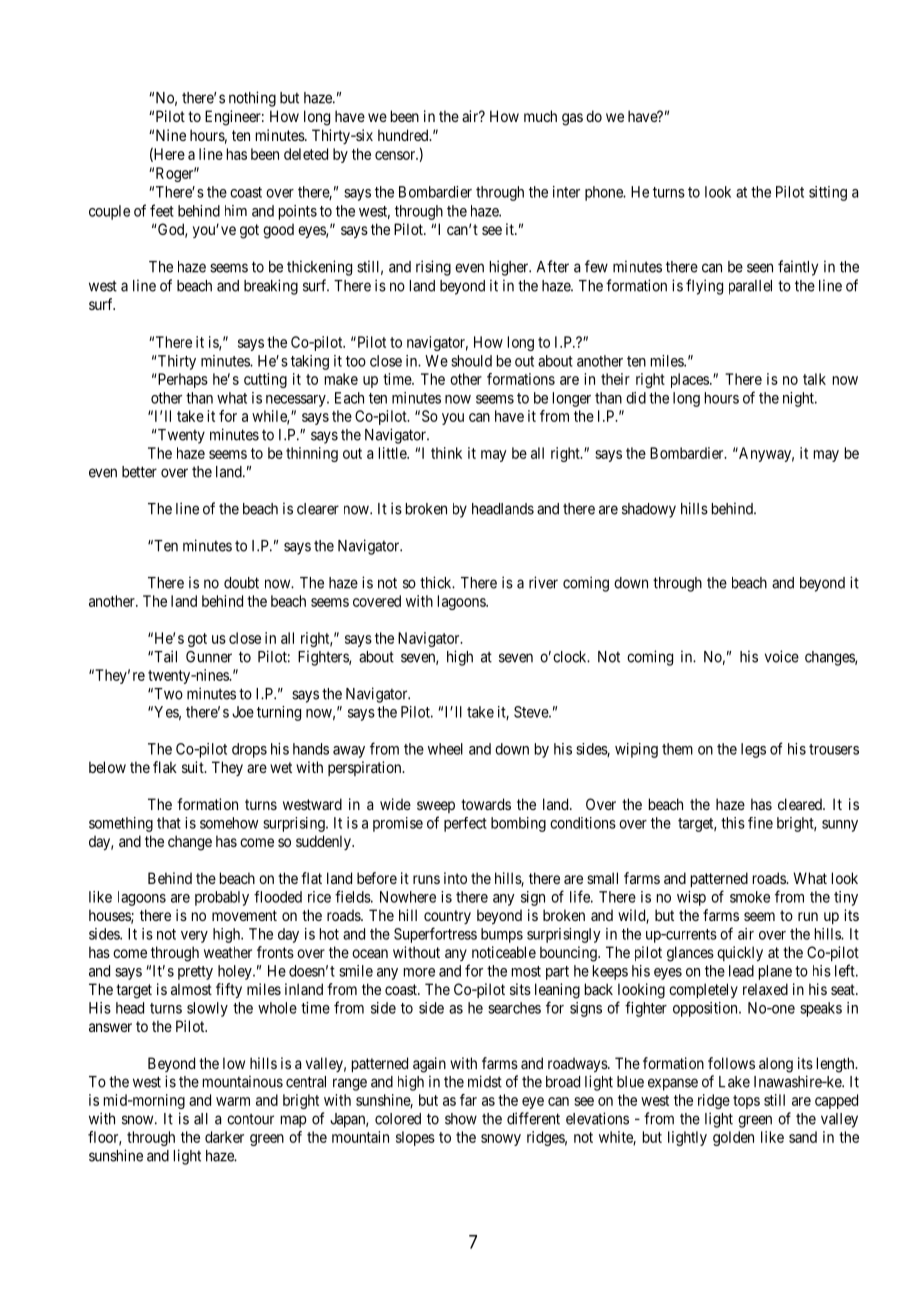 The height and width of the screenshot is (1308, 924). I want to click on suit, so click(194, 767).
